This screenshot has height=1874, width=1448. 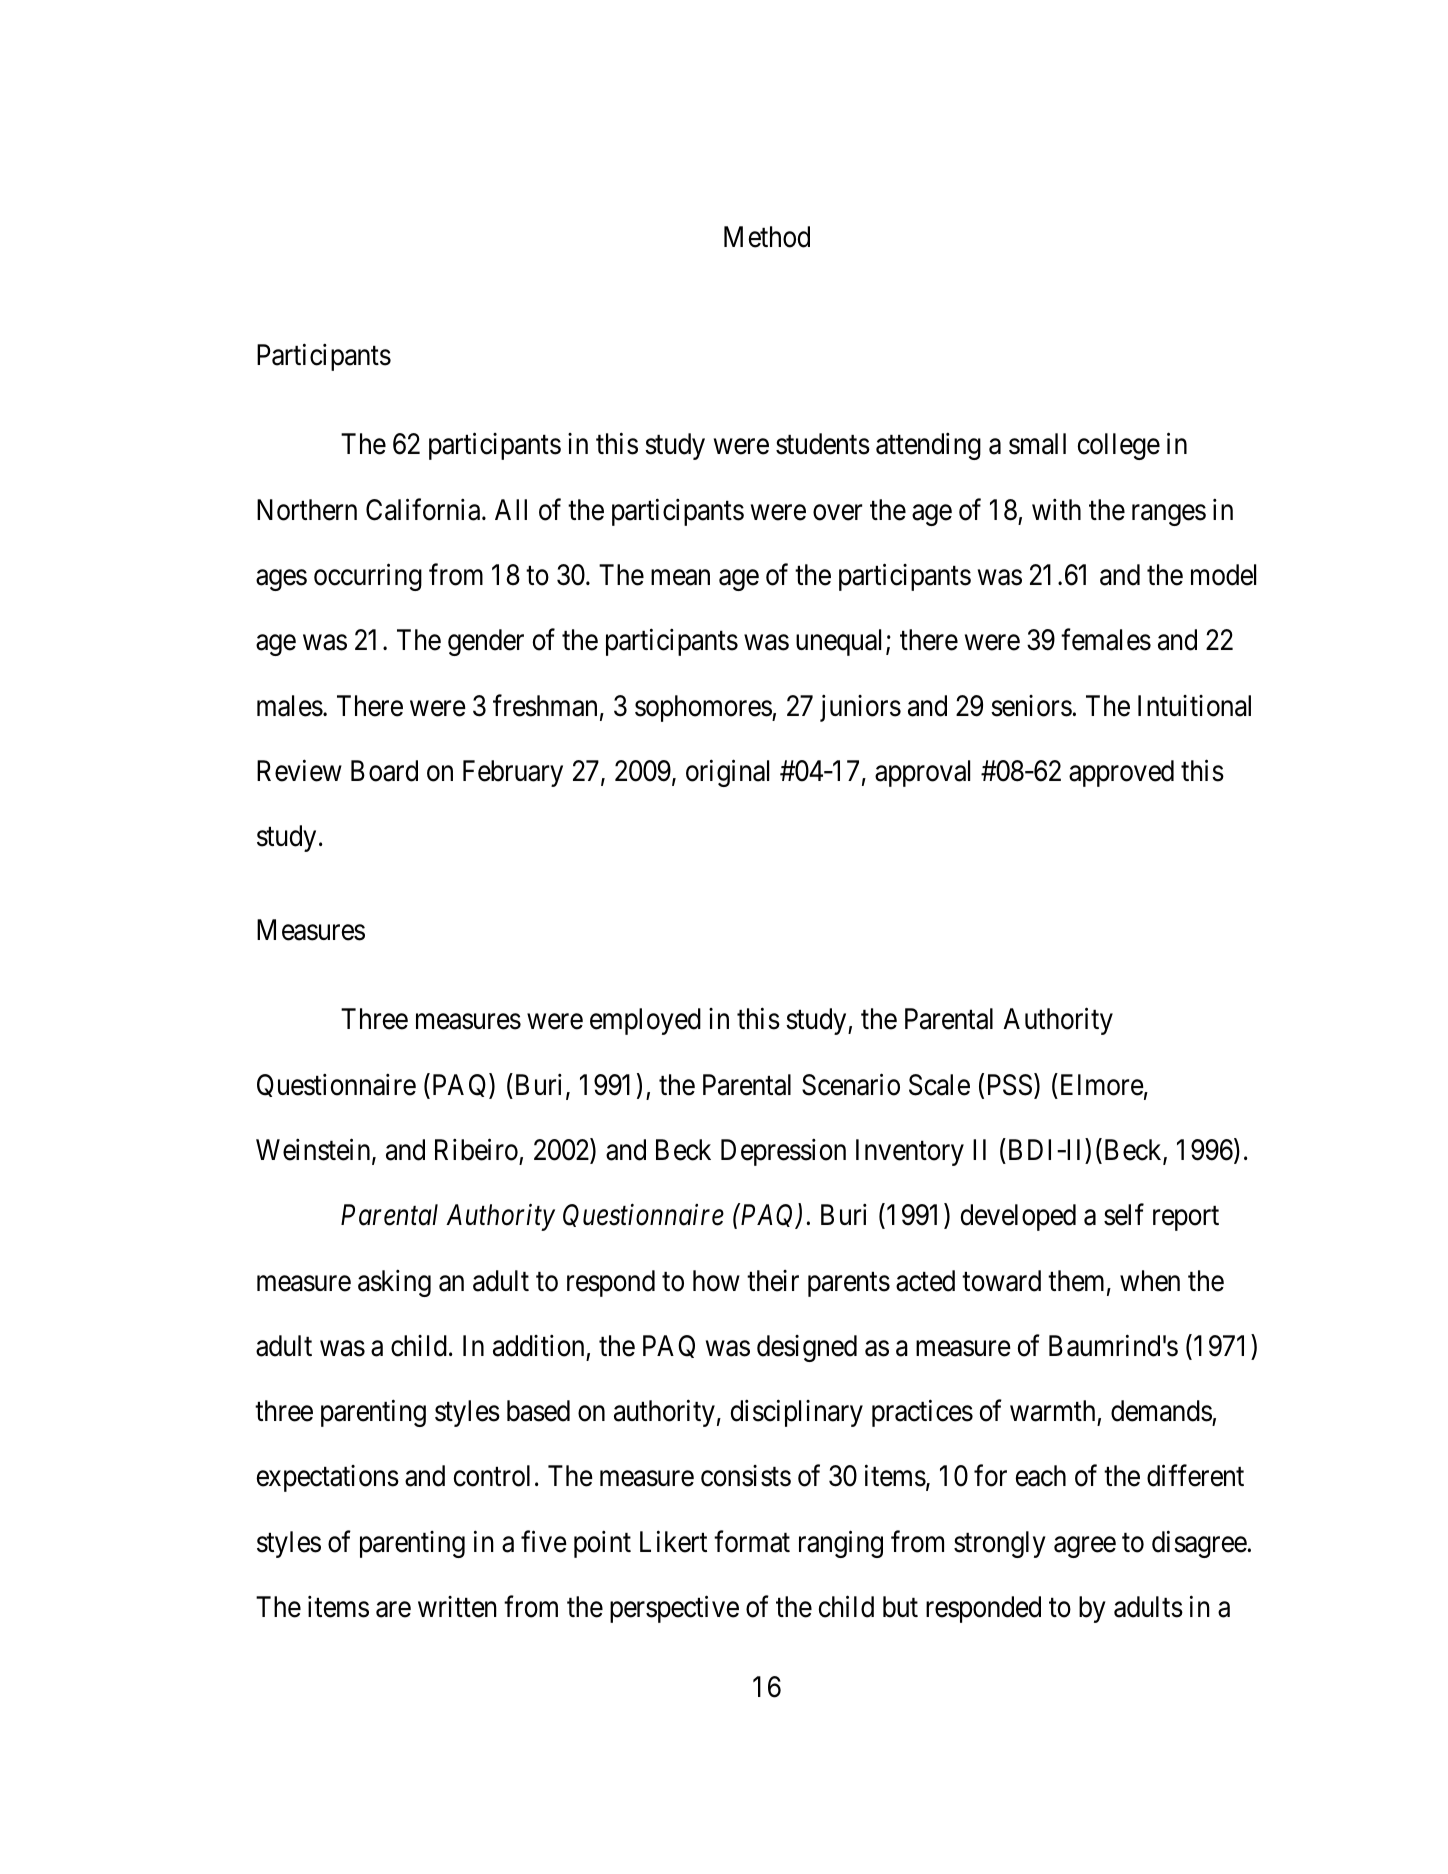 I want to click on college, so click(x=1119, y=446).
